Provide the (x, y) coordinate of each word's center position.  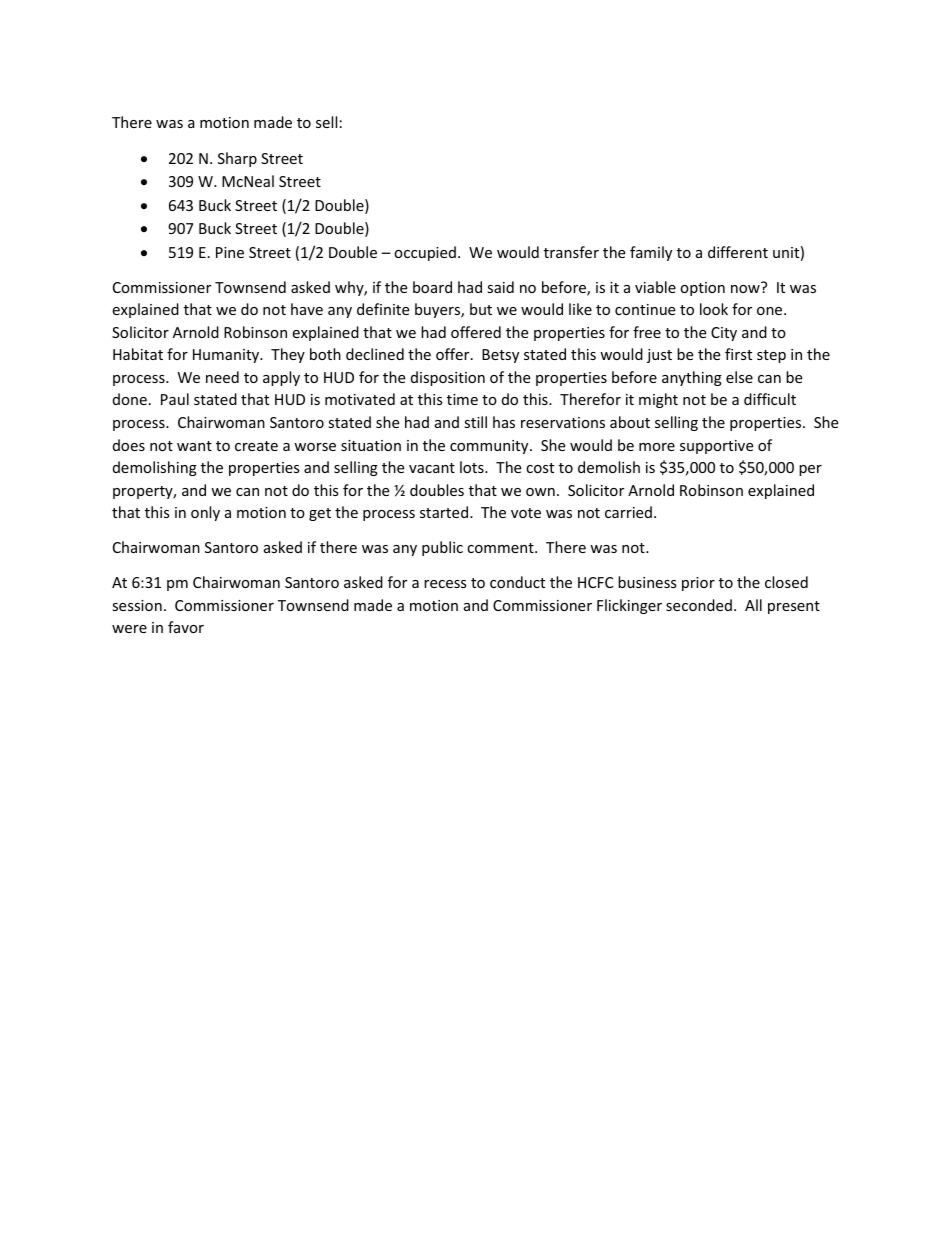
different (738, 252)
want (194, 446)
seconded (699, 605)
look (714, 309)
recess (445, 584)
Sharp (237, 159)
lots (473, 467)
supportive (716, 447)
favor (186, 627)
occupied (425, 253)
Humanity (227, 356)
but (481, 309)
